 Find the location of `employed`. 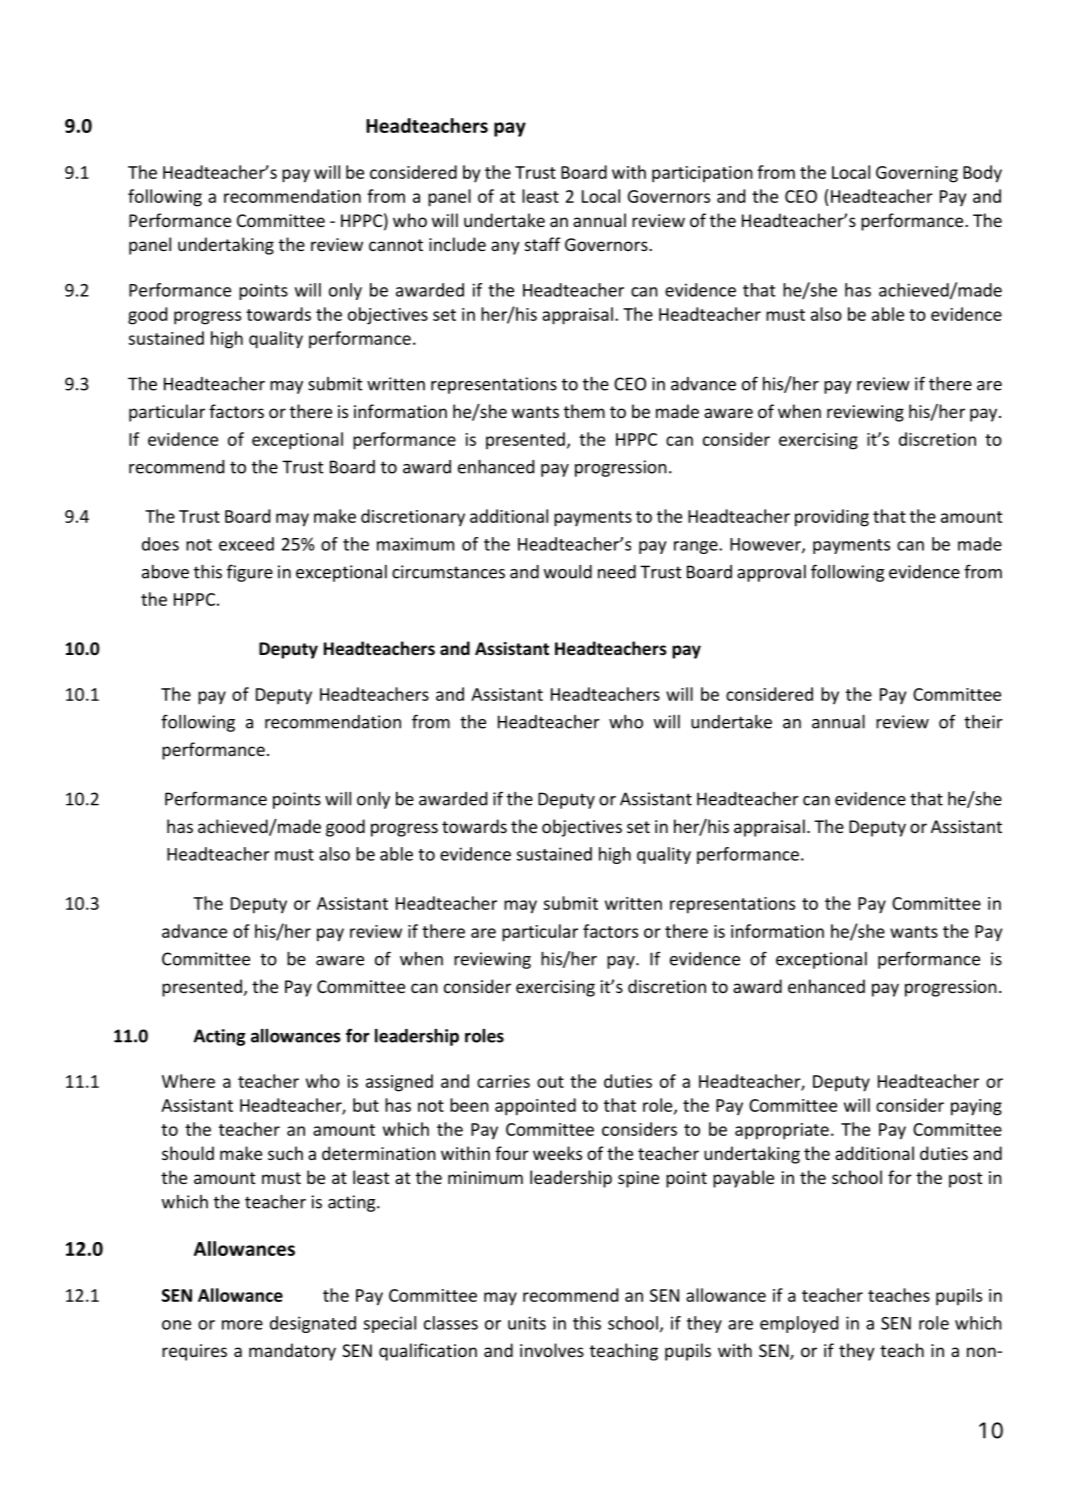

employed is located at coordinates (799, 1324).
